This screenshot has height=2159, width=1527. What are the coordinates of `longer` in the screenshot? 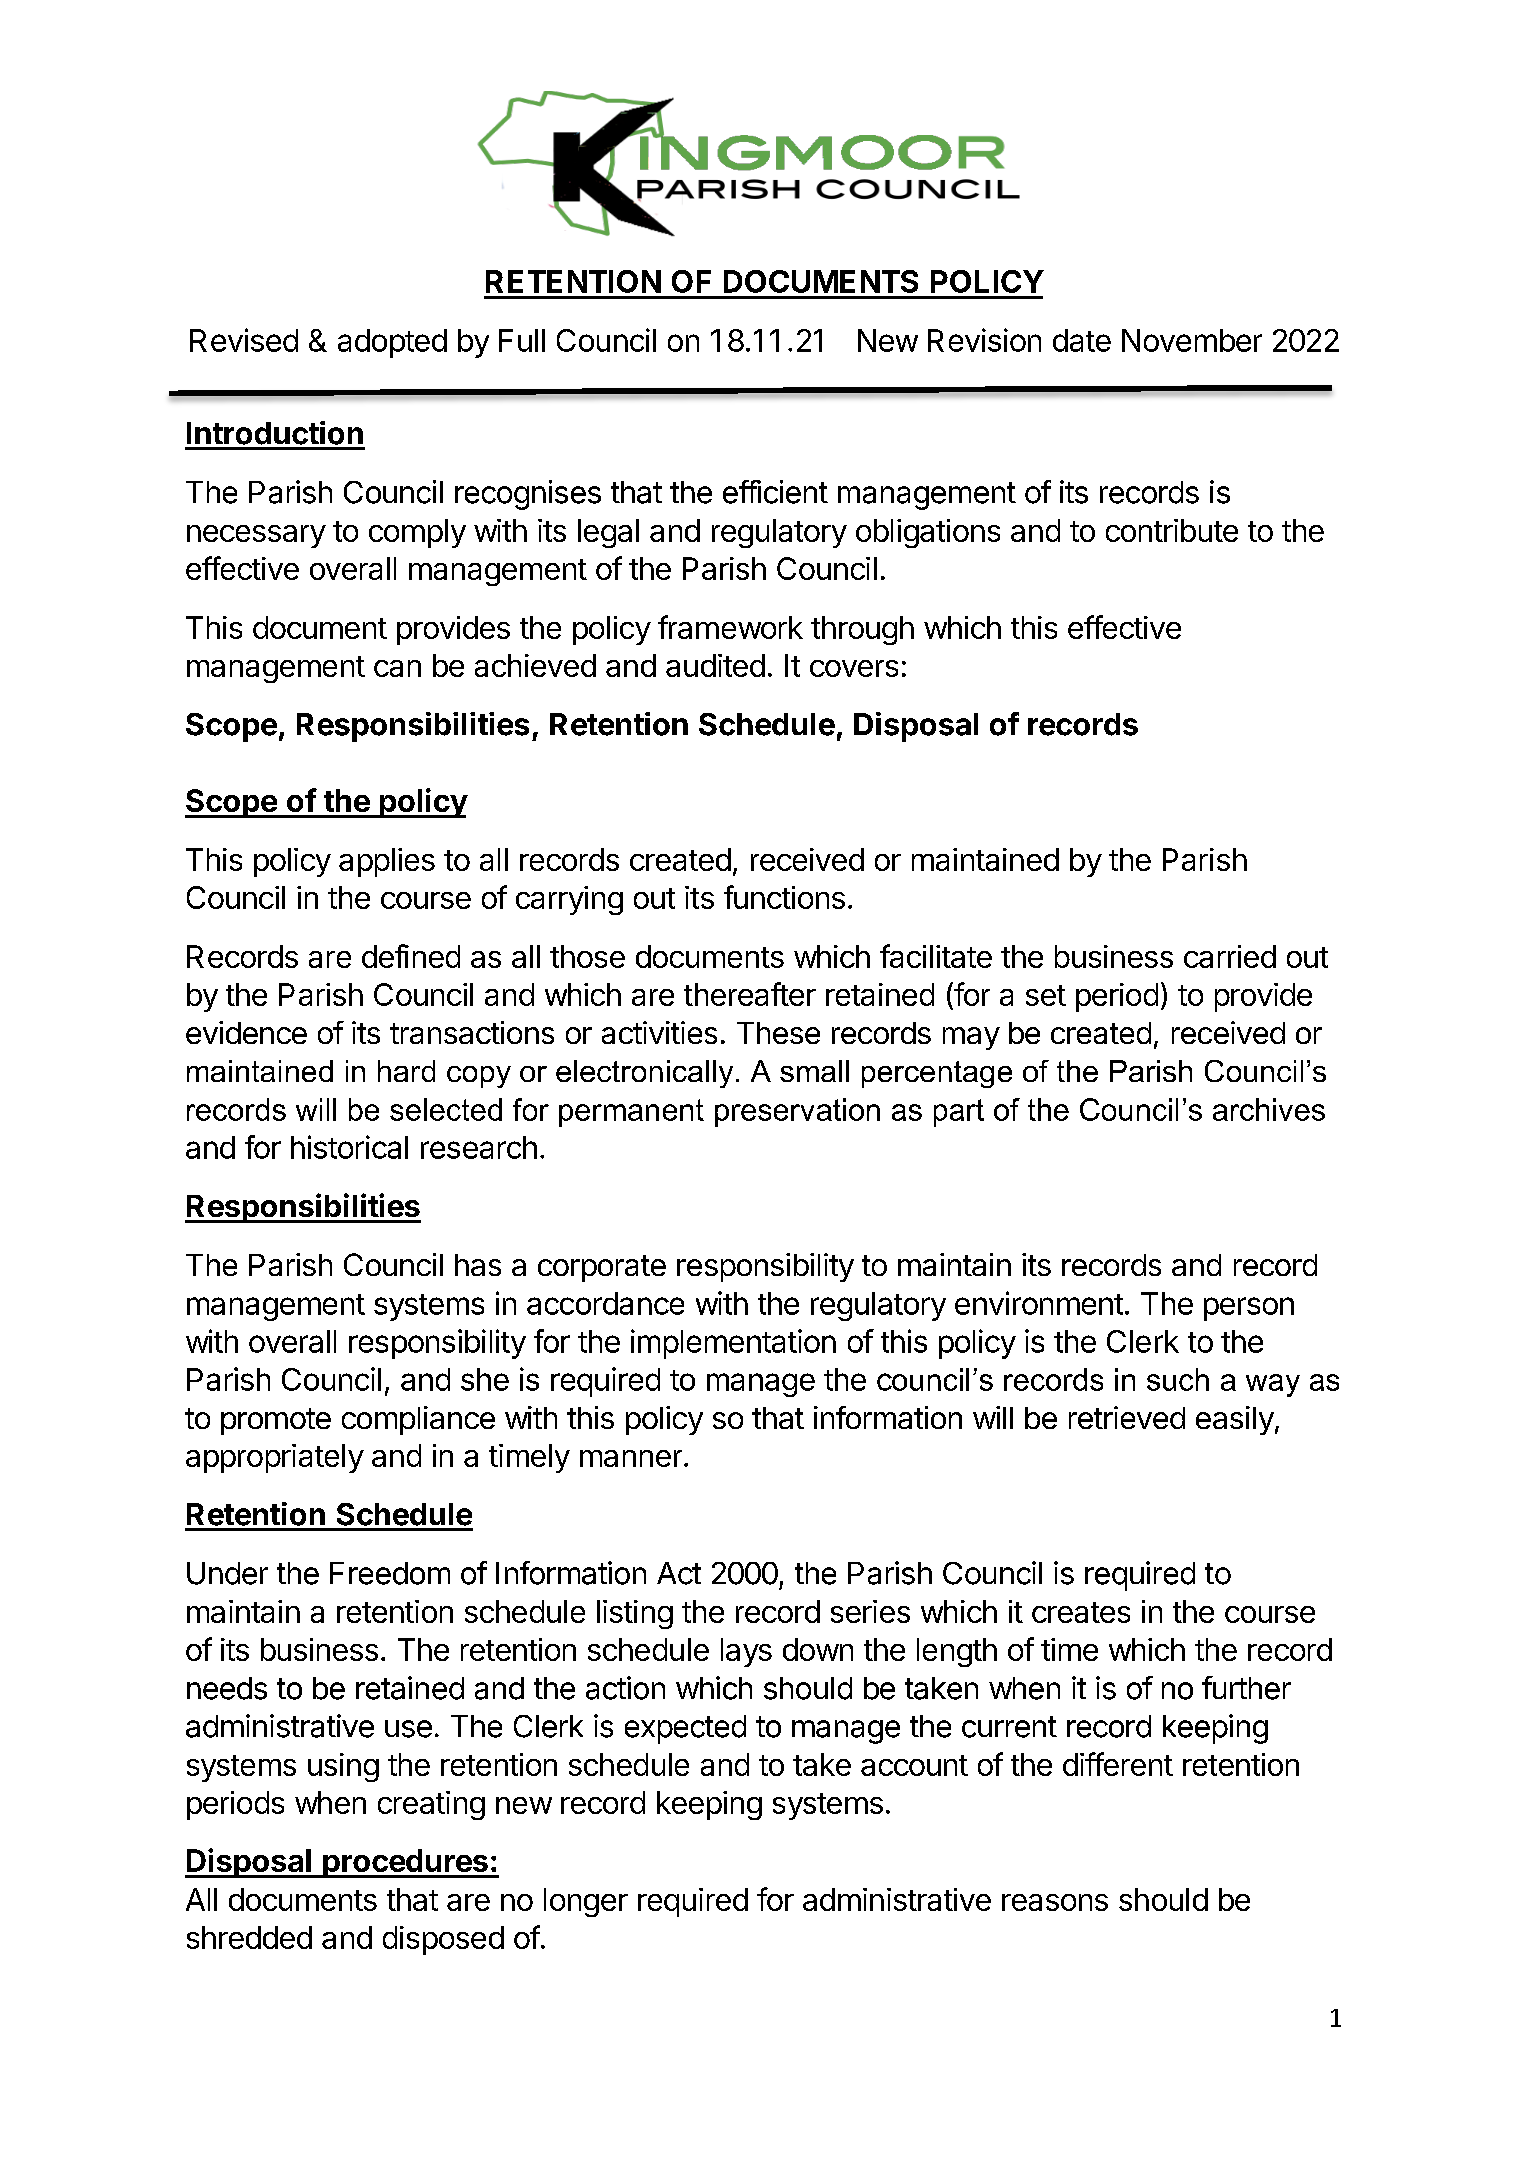 It's located at (586, 1902).
